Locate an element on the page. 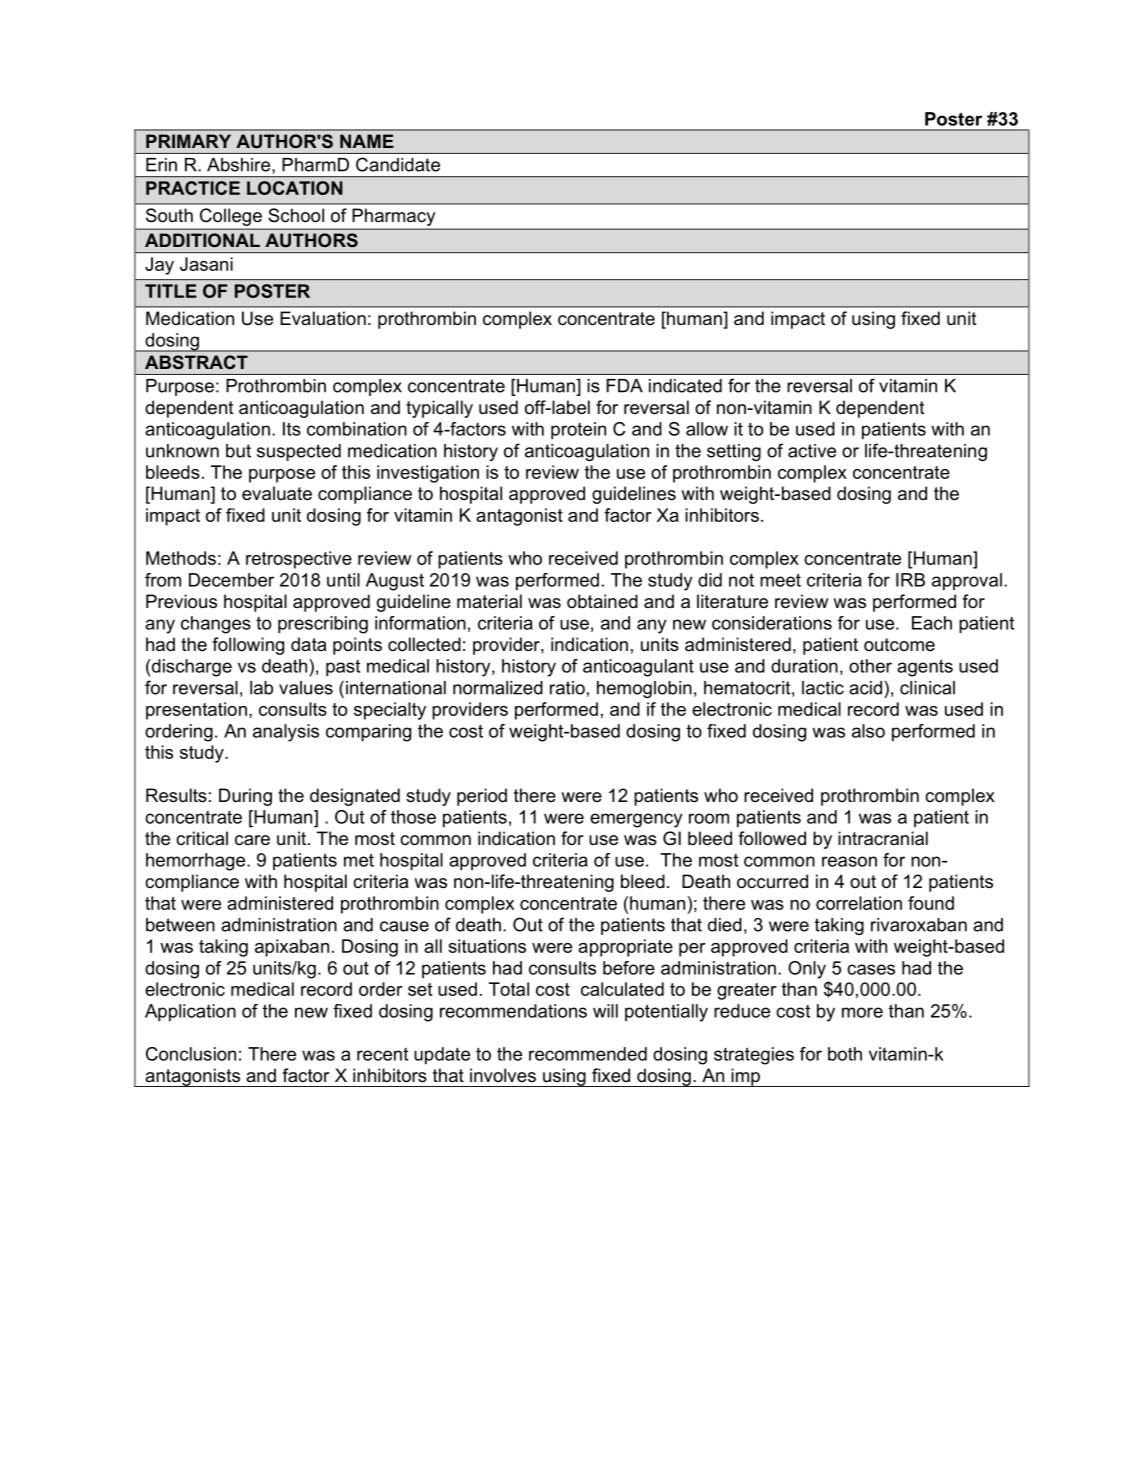 This image has width=1147, height=1484. recommended is located at coordinates (588, 1054).
